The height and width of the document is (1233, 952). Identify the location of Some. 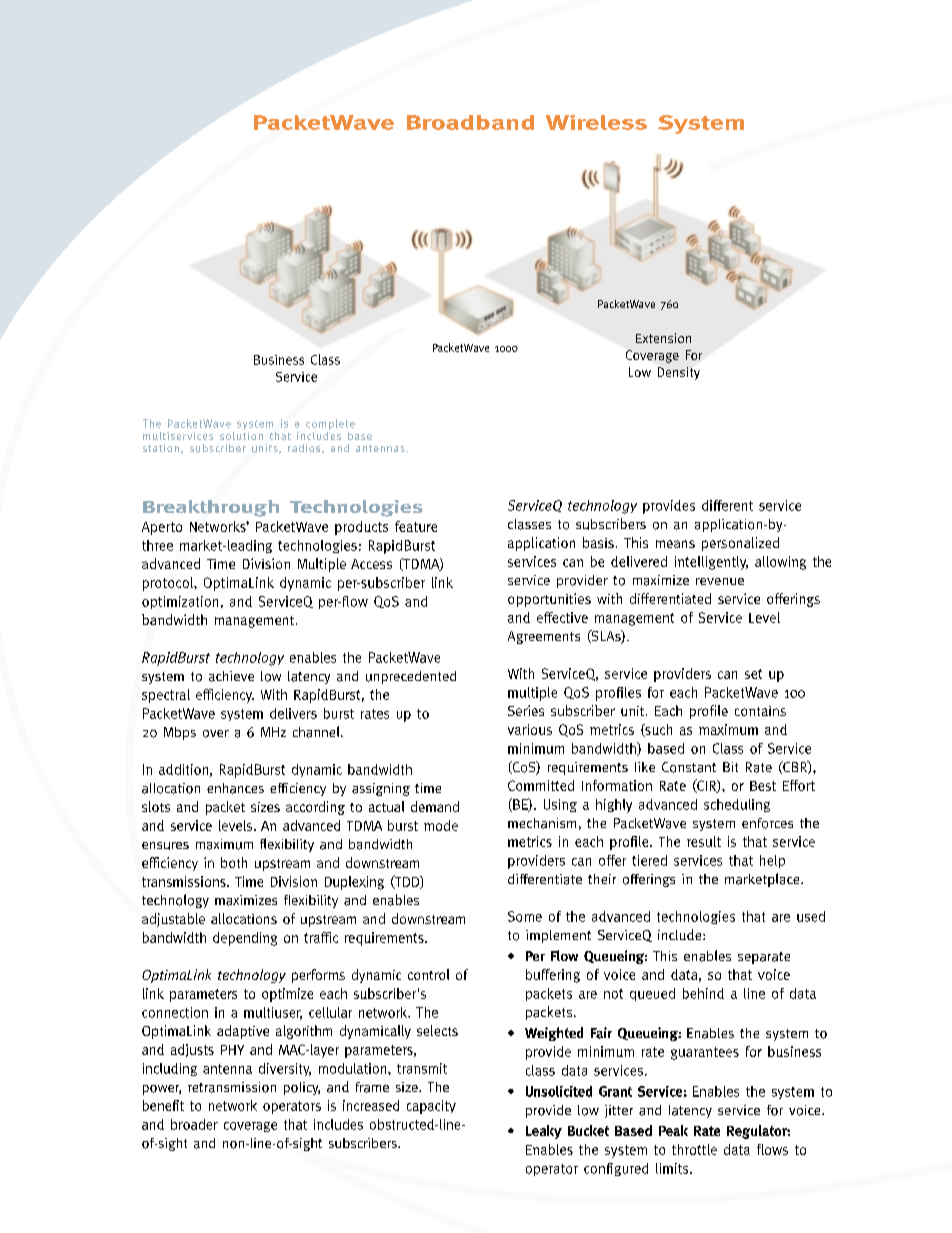
(525, 916).
